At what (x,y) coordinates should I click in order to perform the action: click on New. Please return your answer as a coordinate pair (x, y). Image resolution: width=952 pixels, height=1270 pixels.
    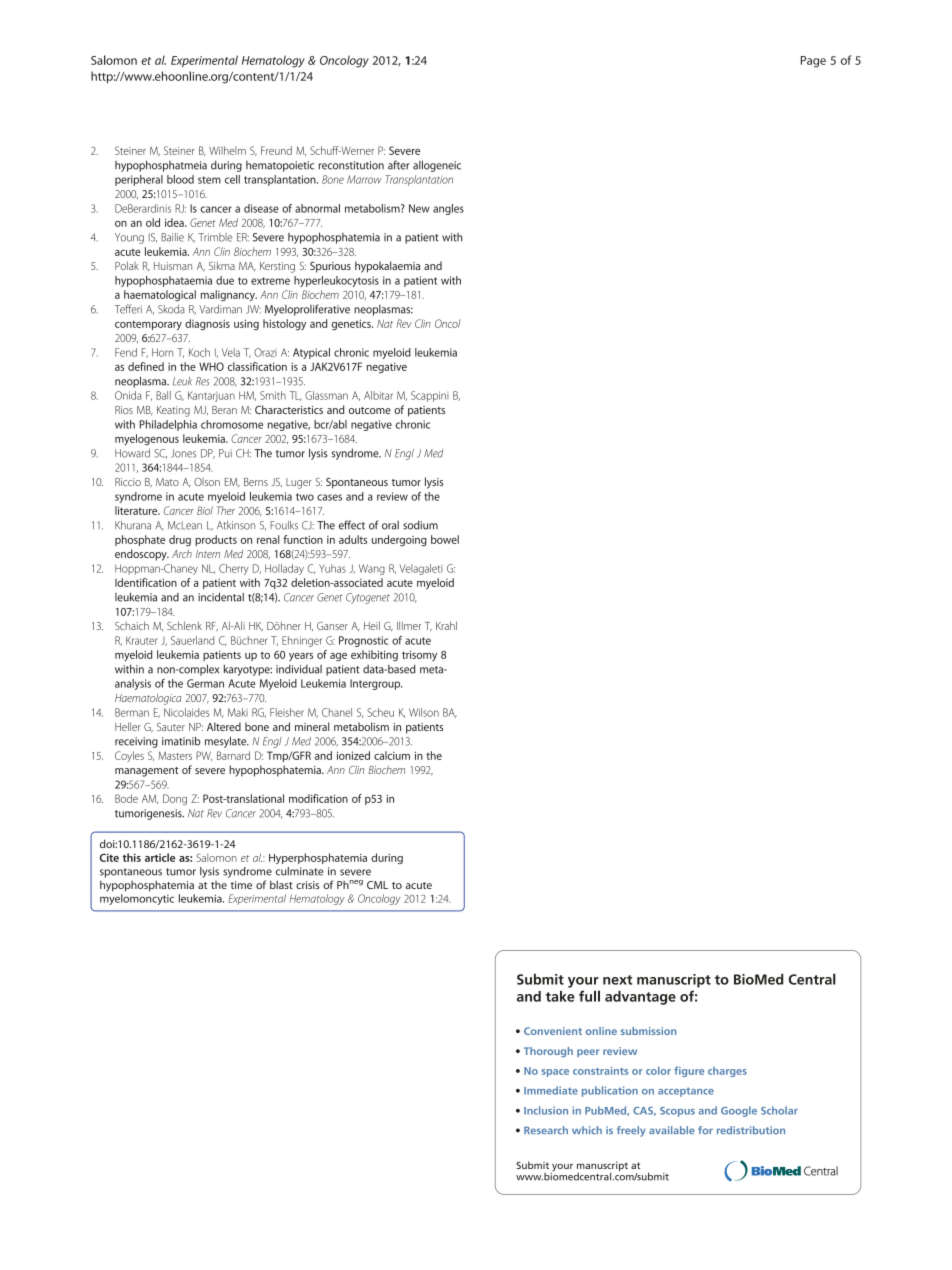
    Looking at the image, I should click on (419, 208).
